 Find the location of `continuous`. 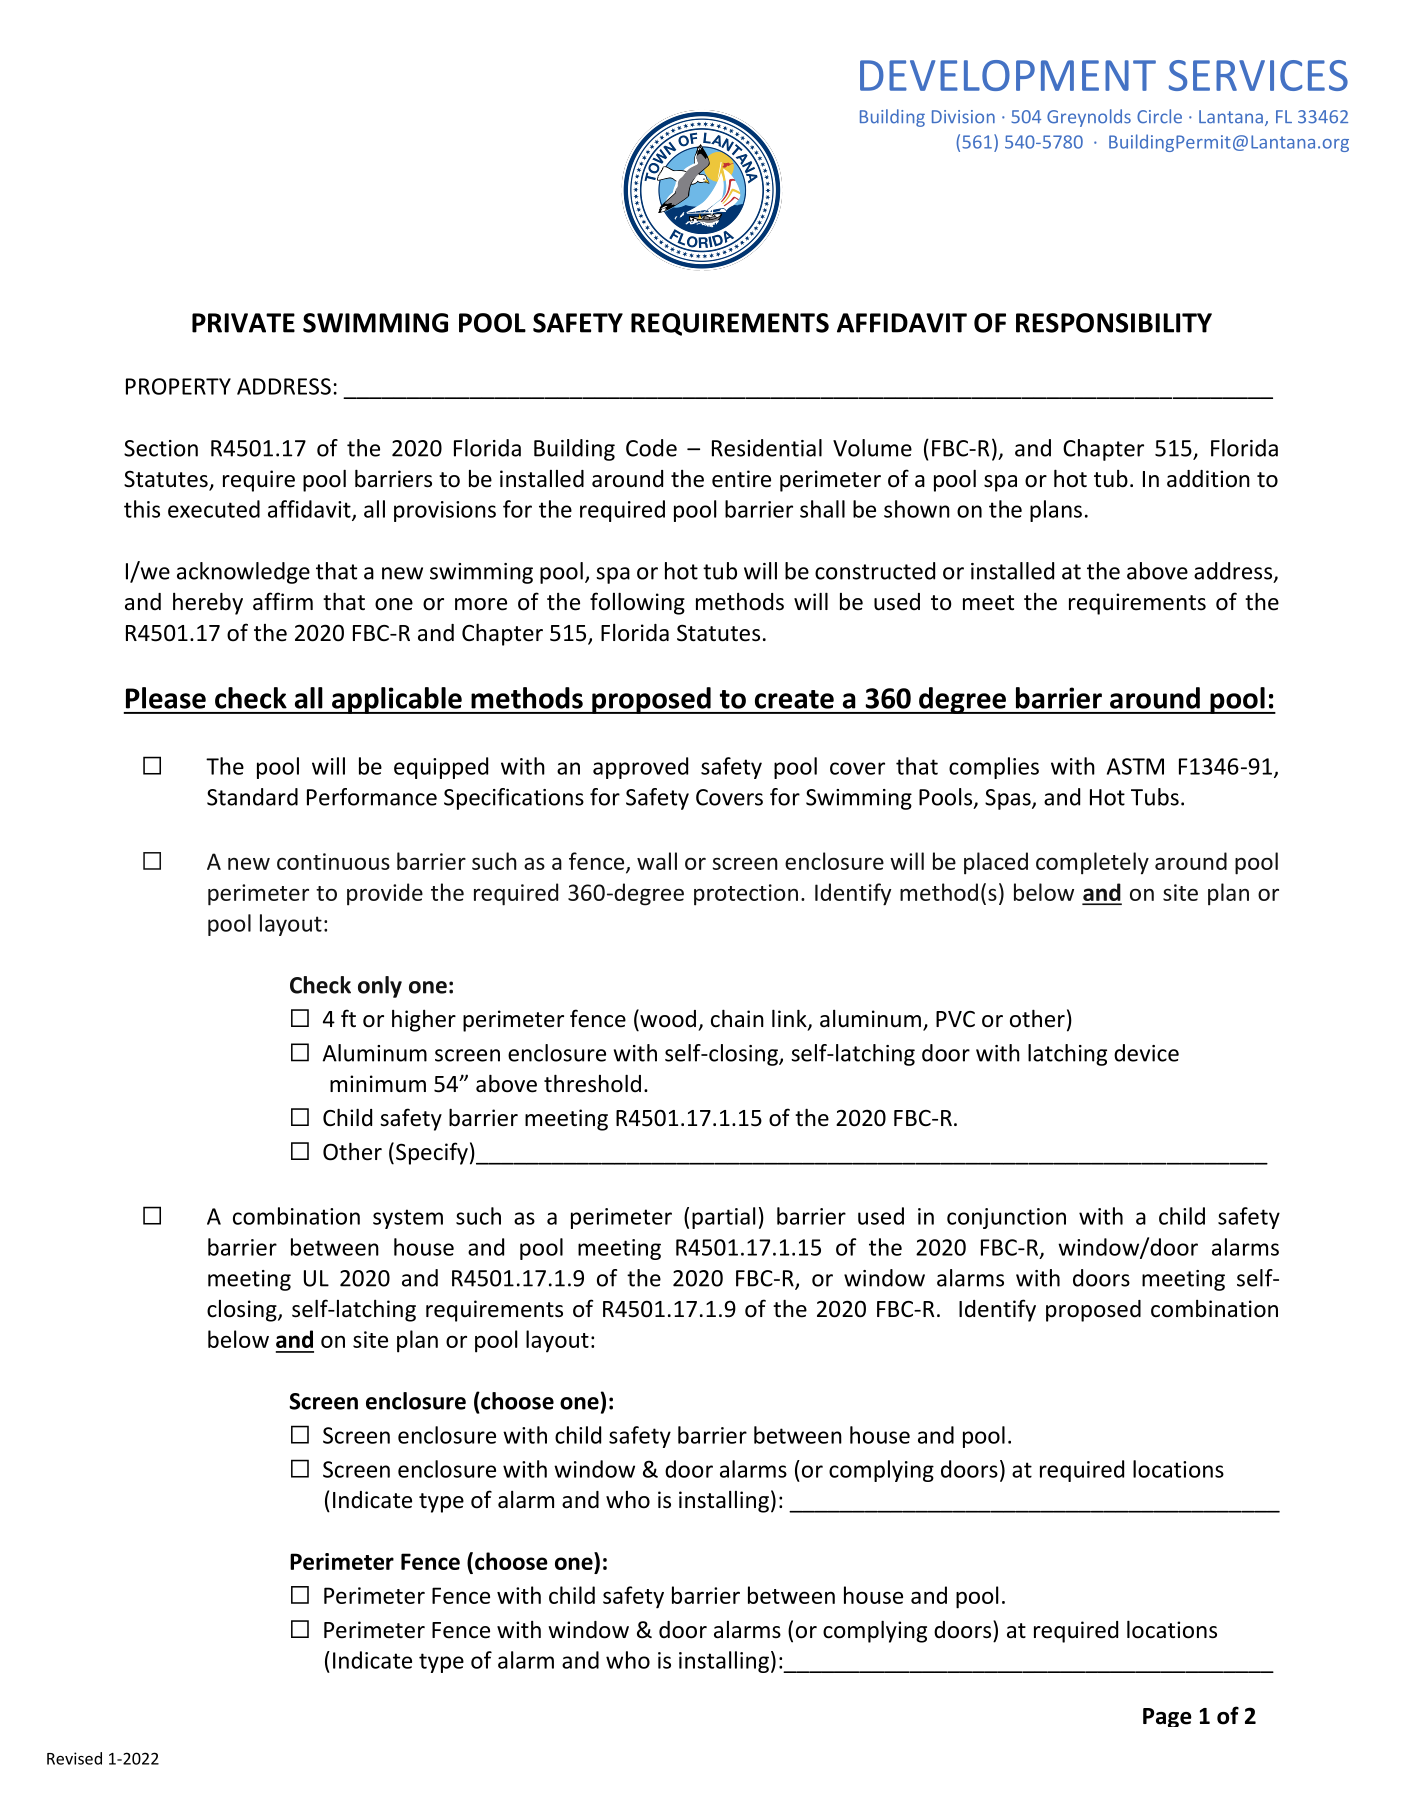

continuous is located at coordinates (333, 861).
